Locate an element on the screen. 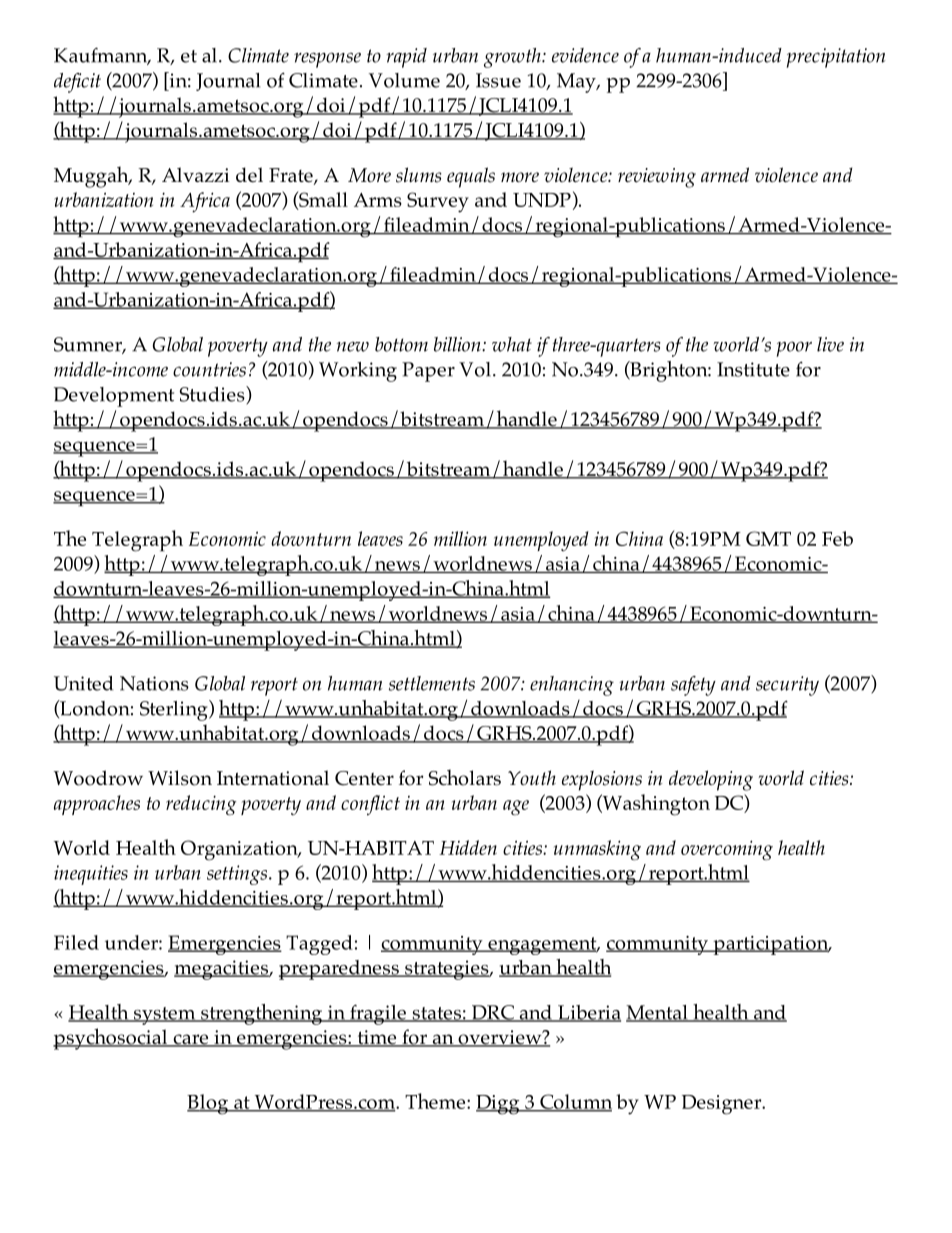 The image size is (952, 1233). billion is located at coordinates (458, 344).
